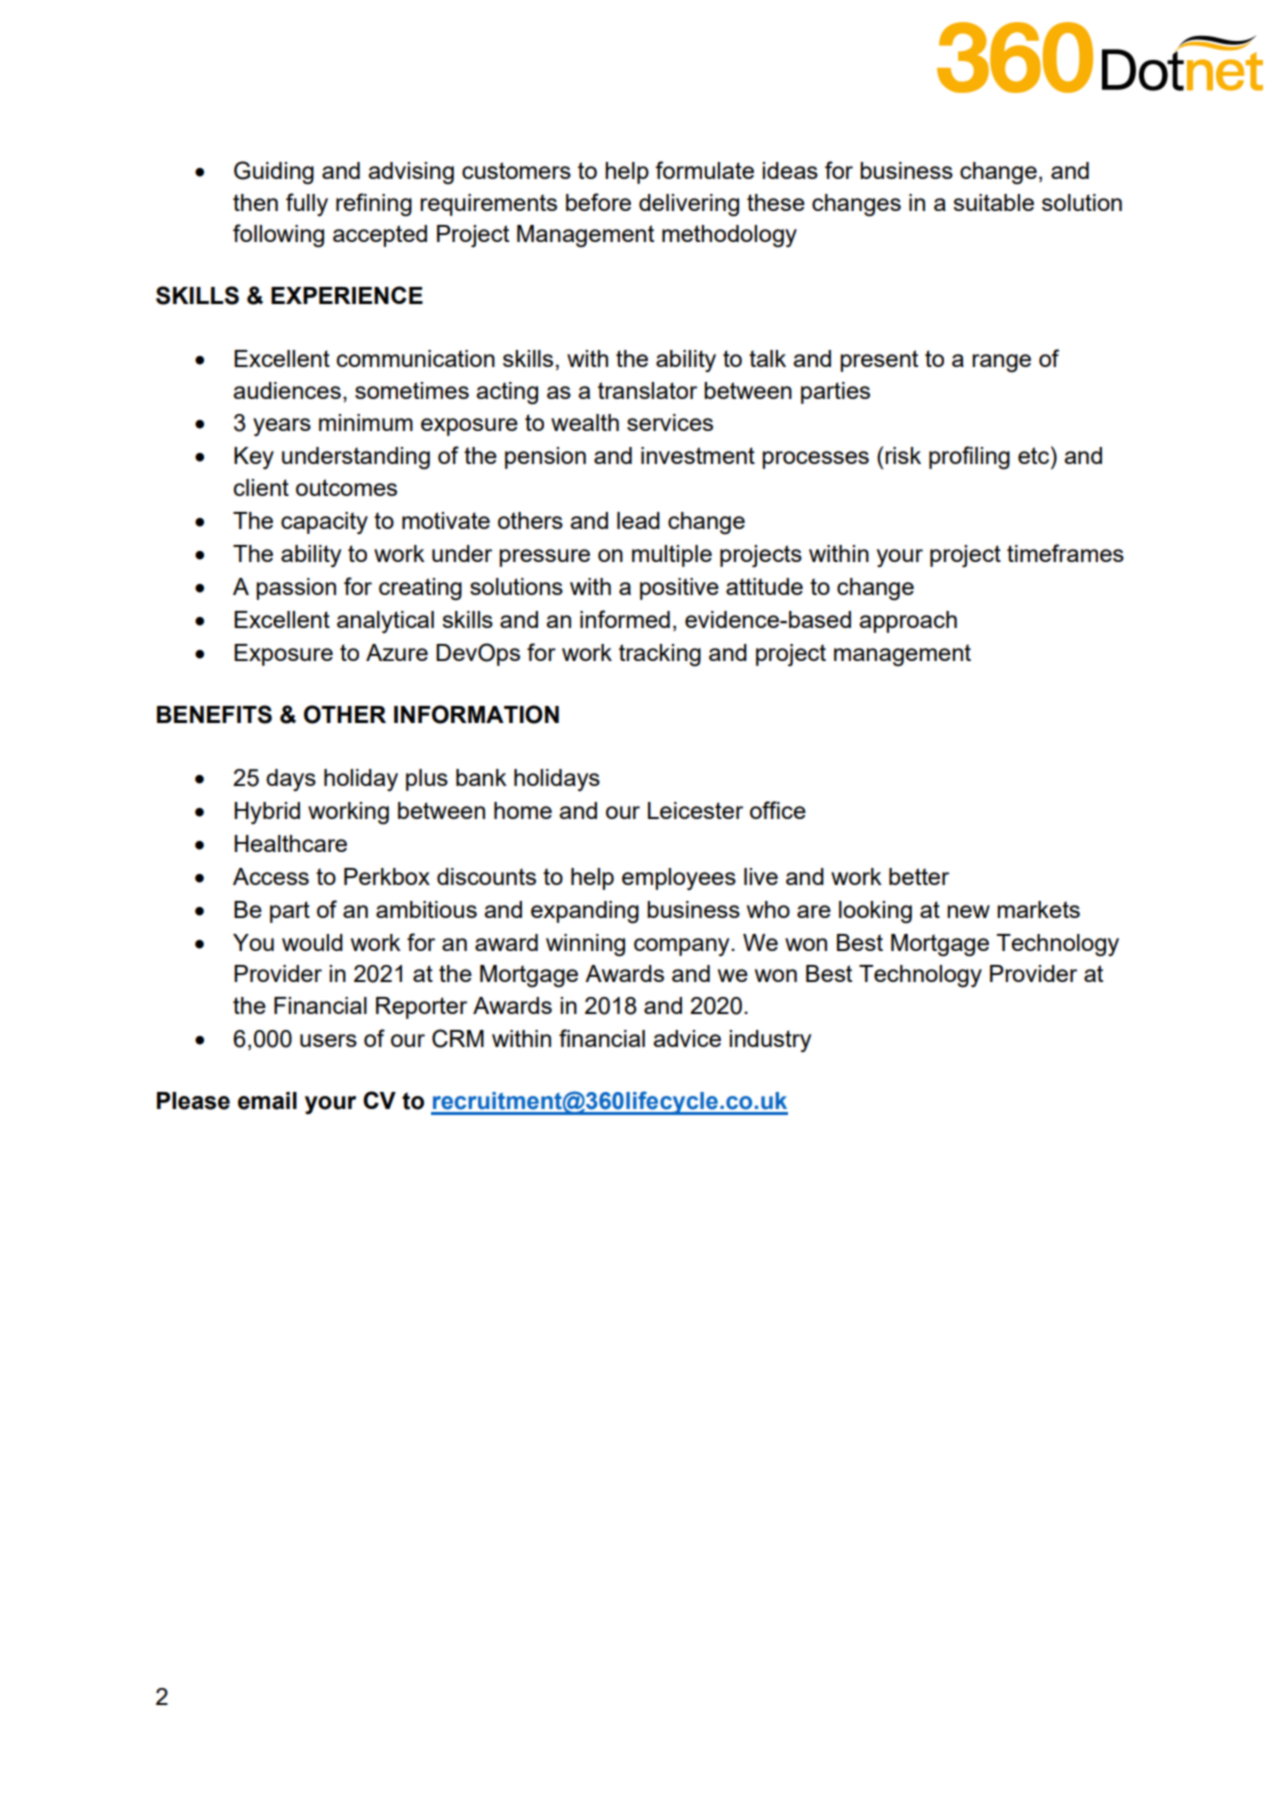 This screenshot has width=1286, height=1818. I want to click on suitable, so click(993, 202).
